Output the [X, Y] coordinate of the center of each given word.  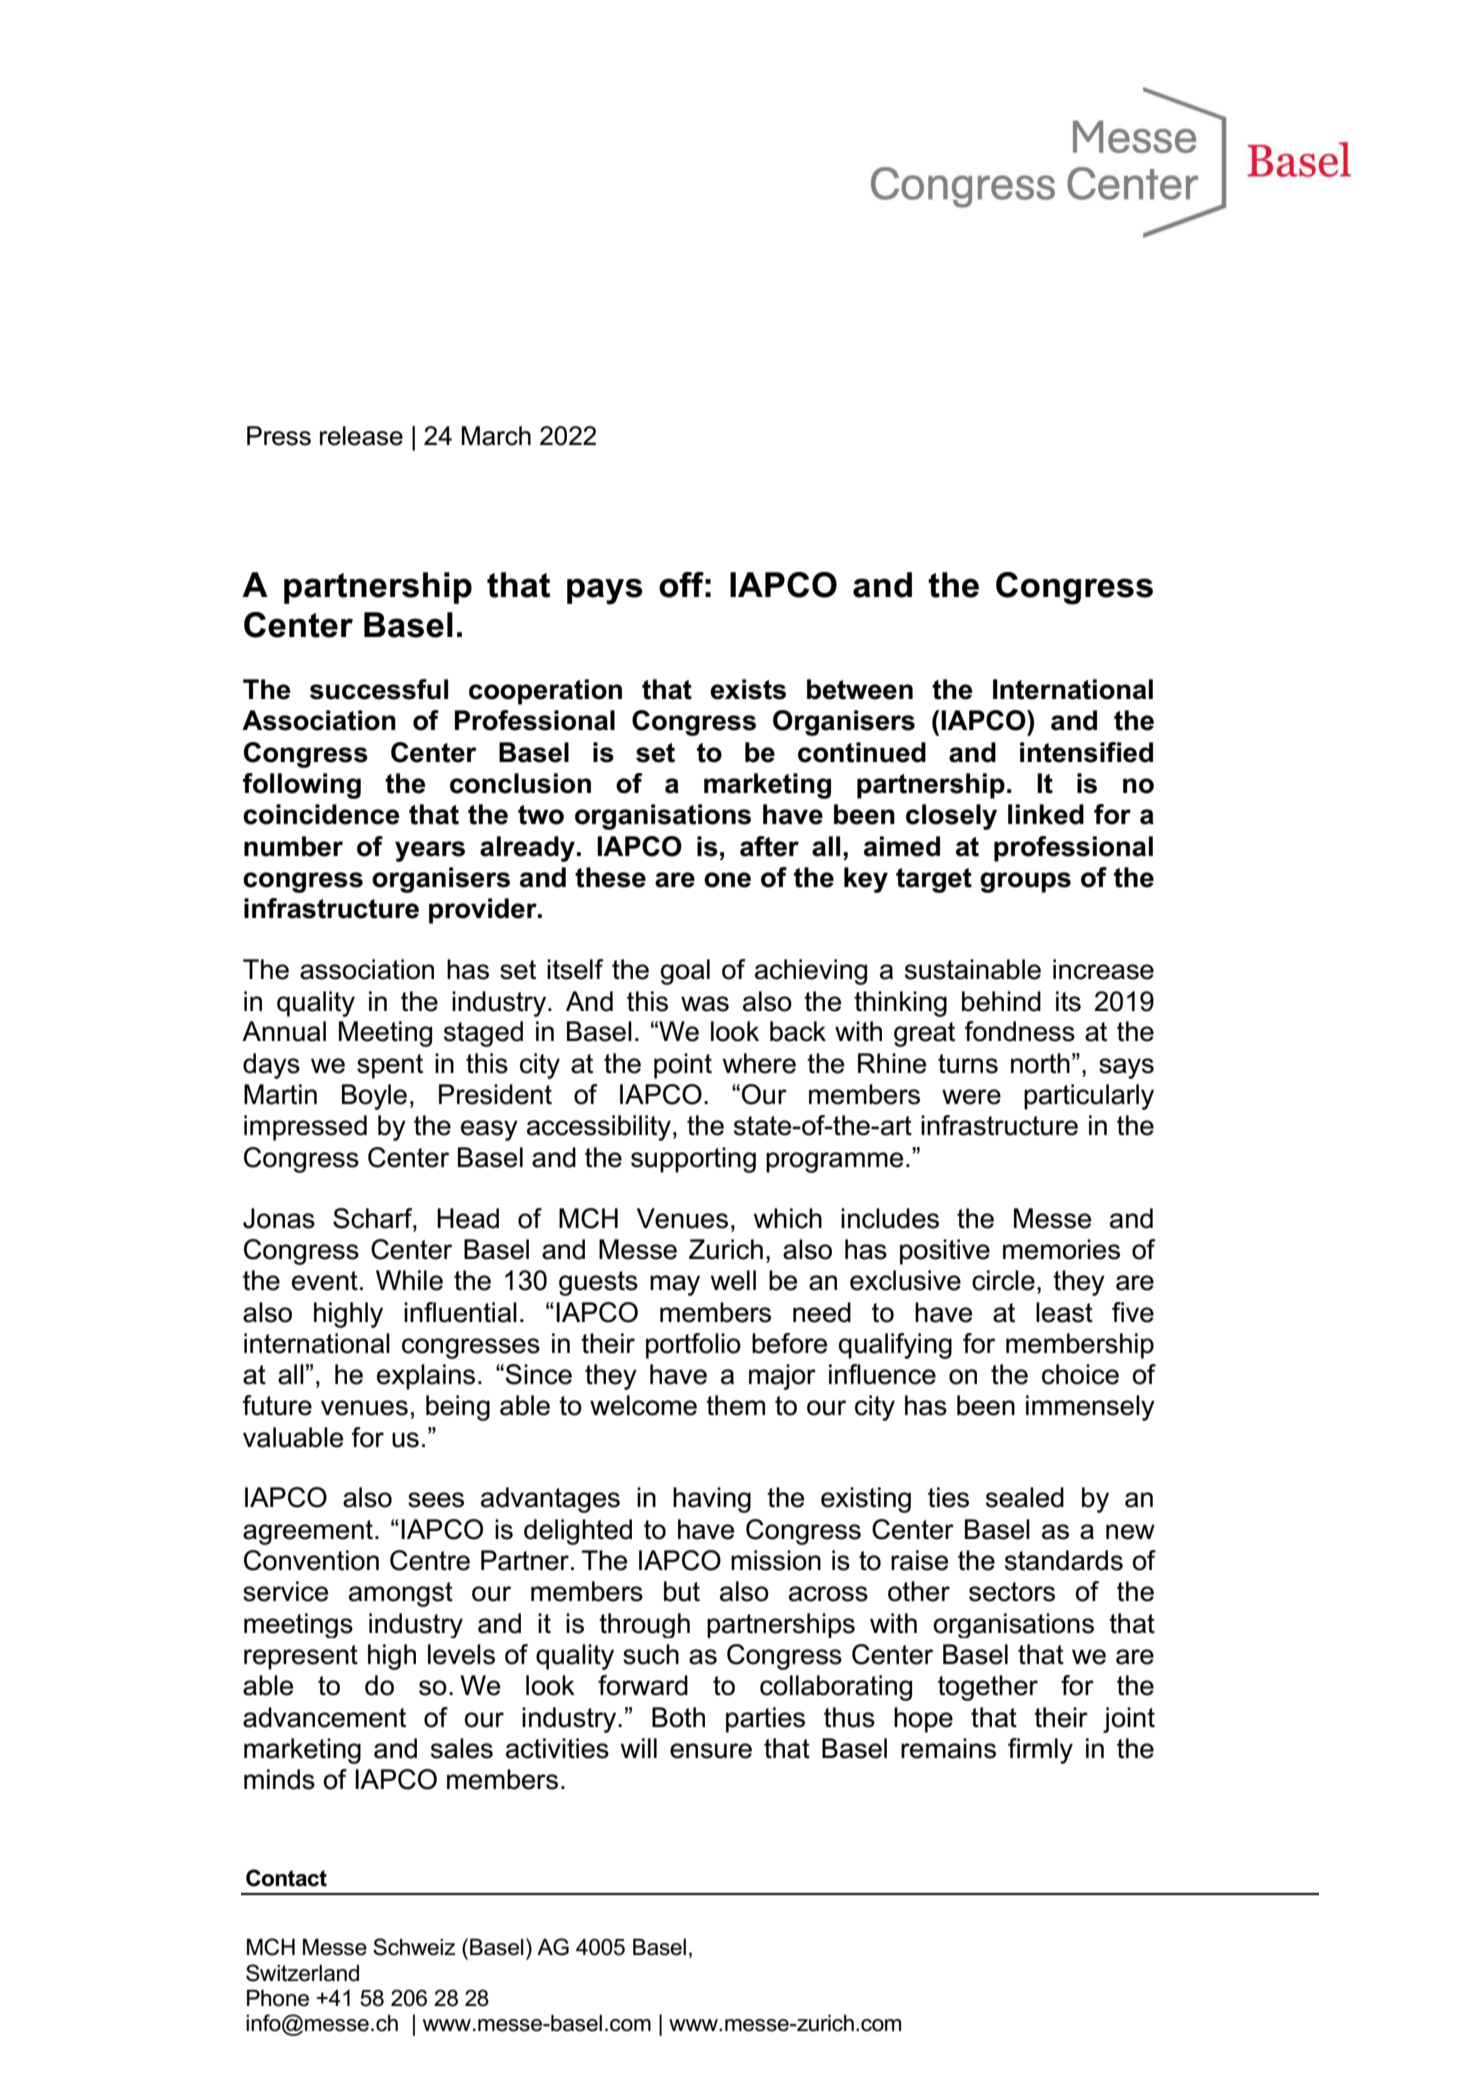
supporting [693, 1160]
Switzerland [302, 1973]
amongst [401, 1594]
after [769, 846]
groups [1025, 882]
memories [1061, 1249]
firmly [1040, 1751]
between [860, 689]
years [430, 851]
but [682, 1591]
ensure [711, 1751]
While [409, 1280]
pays [605, 591]
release [361, 436]
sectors [1012, 1592]
